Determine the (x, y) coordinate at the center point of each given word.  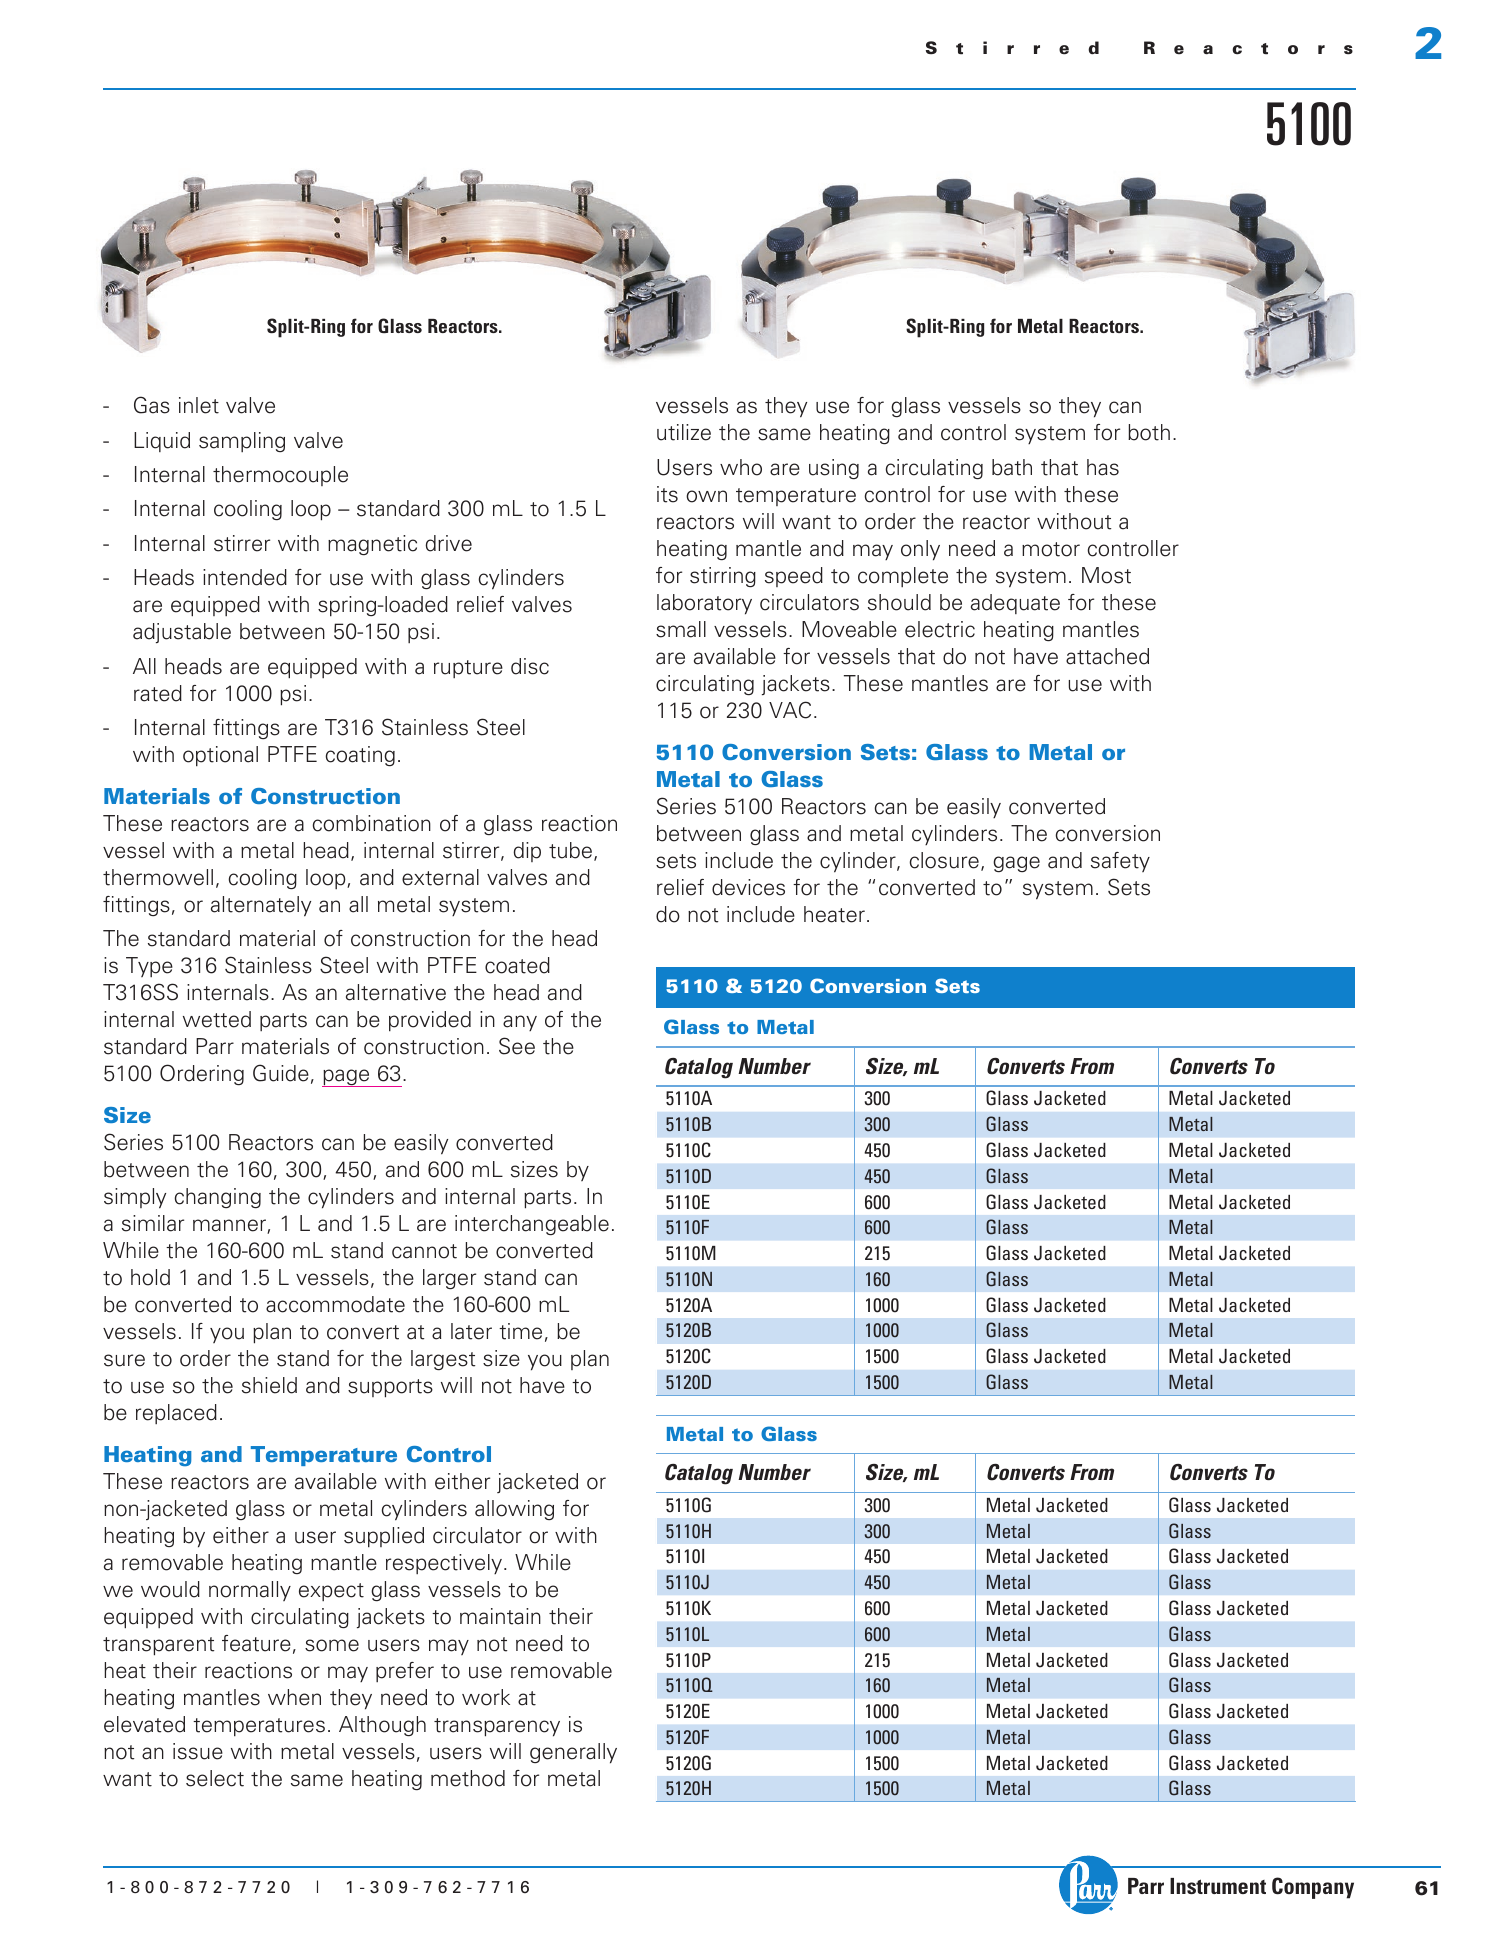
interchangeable (532, 1225)
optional (220, 756)
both (1149, 432)
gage (1016, 864)
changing (218, 1198)
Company (1313, 1888)
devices (748, 887)
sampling (242, 442)
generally (573, 1753)
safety (1120, 862)
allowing (514, 1510)
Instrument (1218, 1886)
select (215, 1778)
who (741, 467)
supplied (384, 1537)
